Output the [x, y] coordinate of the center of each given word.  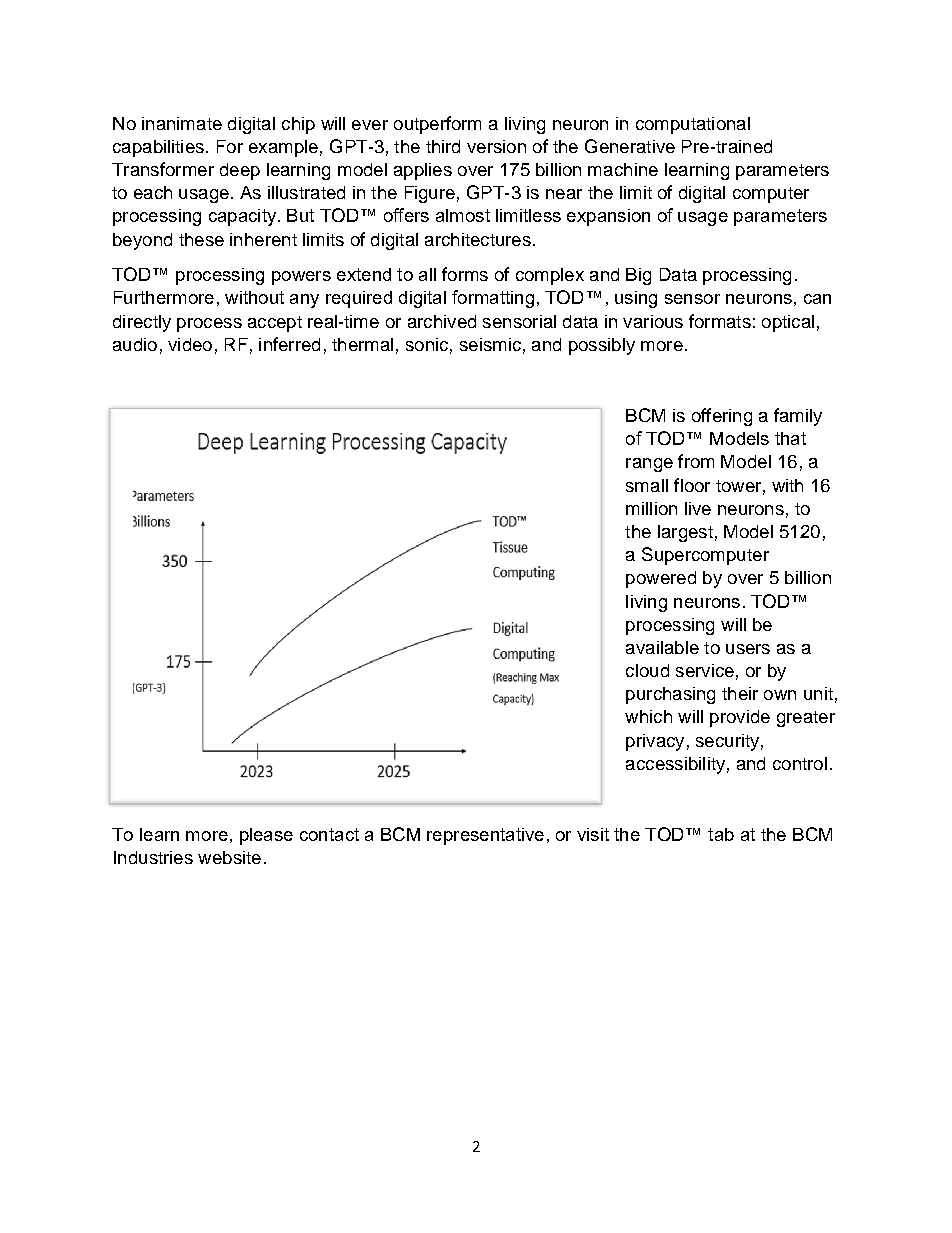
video [190, 344]
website [229, 857]
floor [692, 485]
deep [240, 171]
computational [693, 125]
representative [485, 836]
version [496, 146]
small [647, 485]
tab [721, 834]
